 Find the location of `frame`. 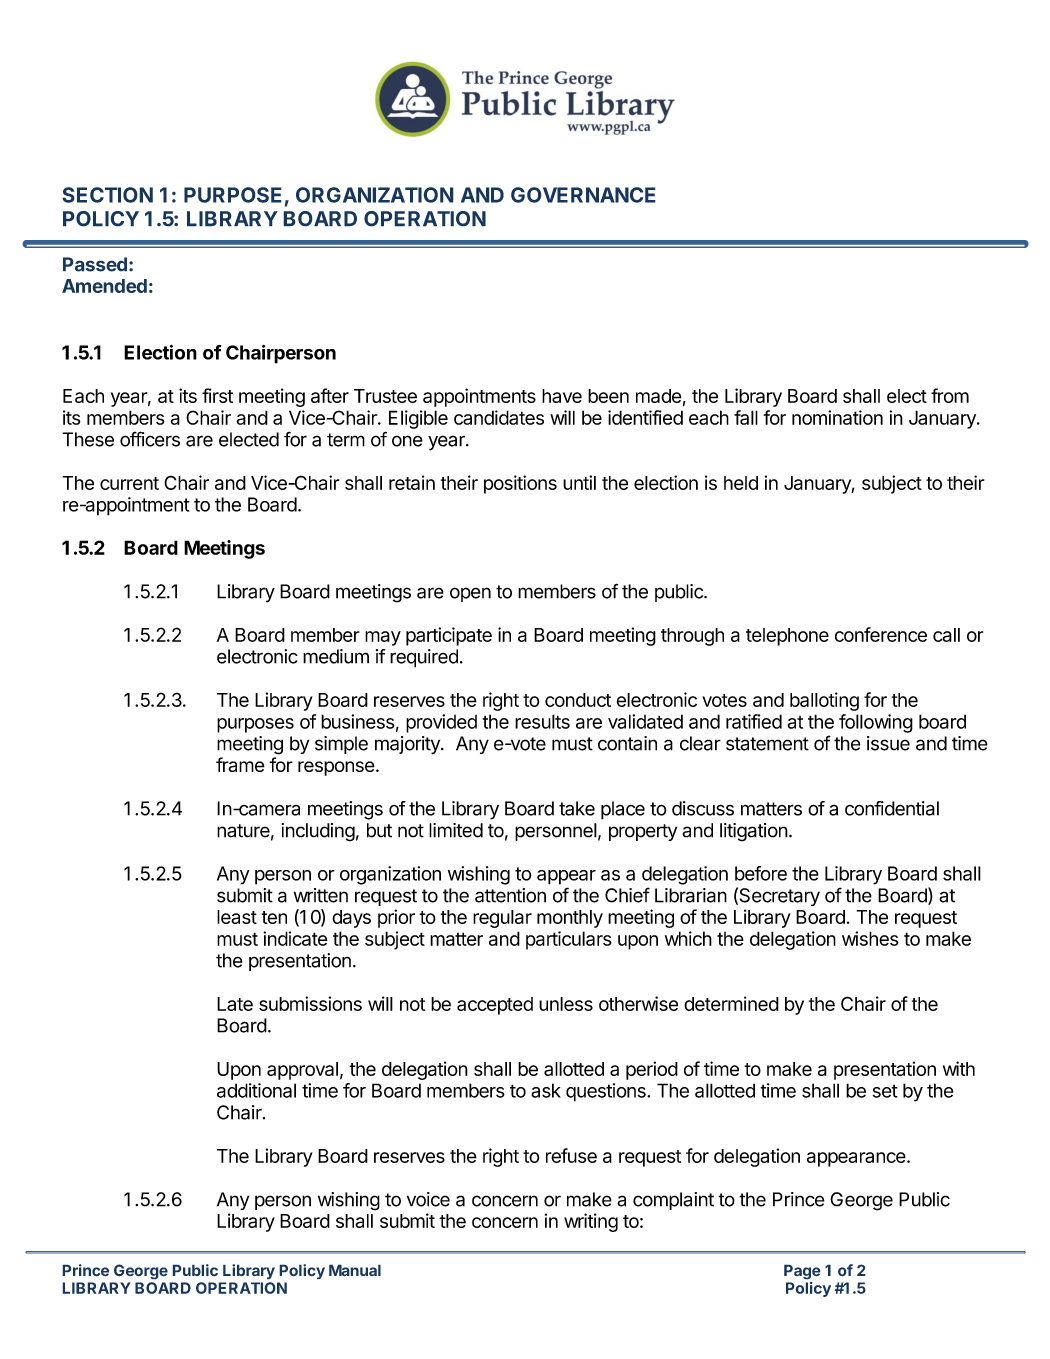

frame is located at coordinates (240, 764).
